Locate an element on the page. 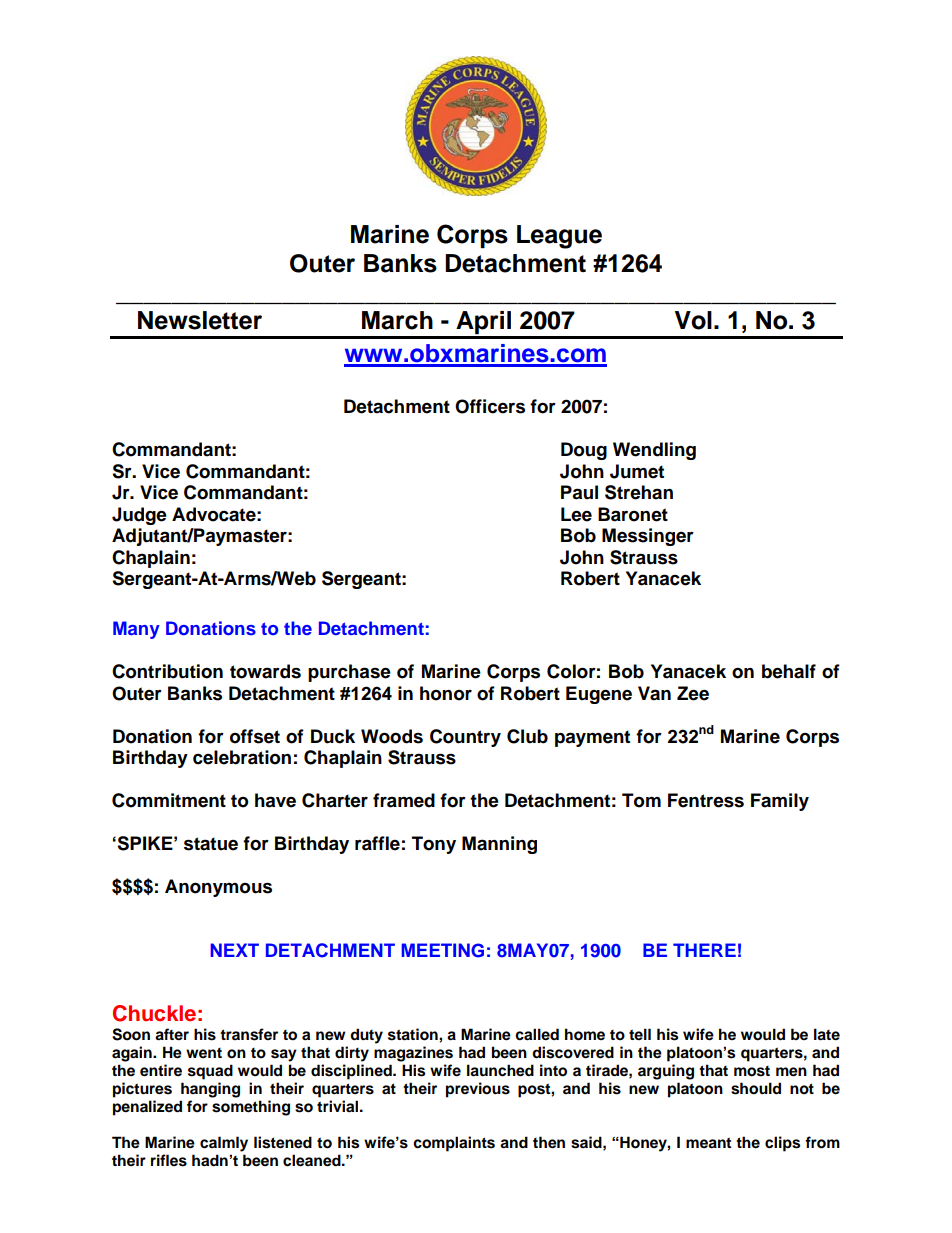 Image resolution: width=952 pixels, height=1233 pixels. complaints is located at coordinates (454, 1144).
